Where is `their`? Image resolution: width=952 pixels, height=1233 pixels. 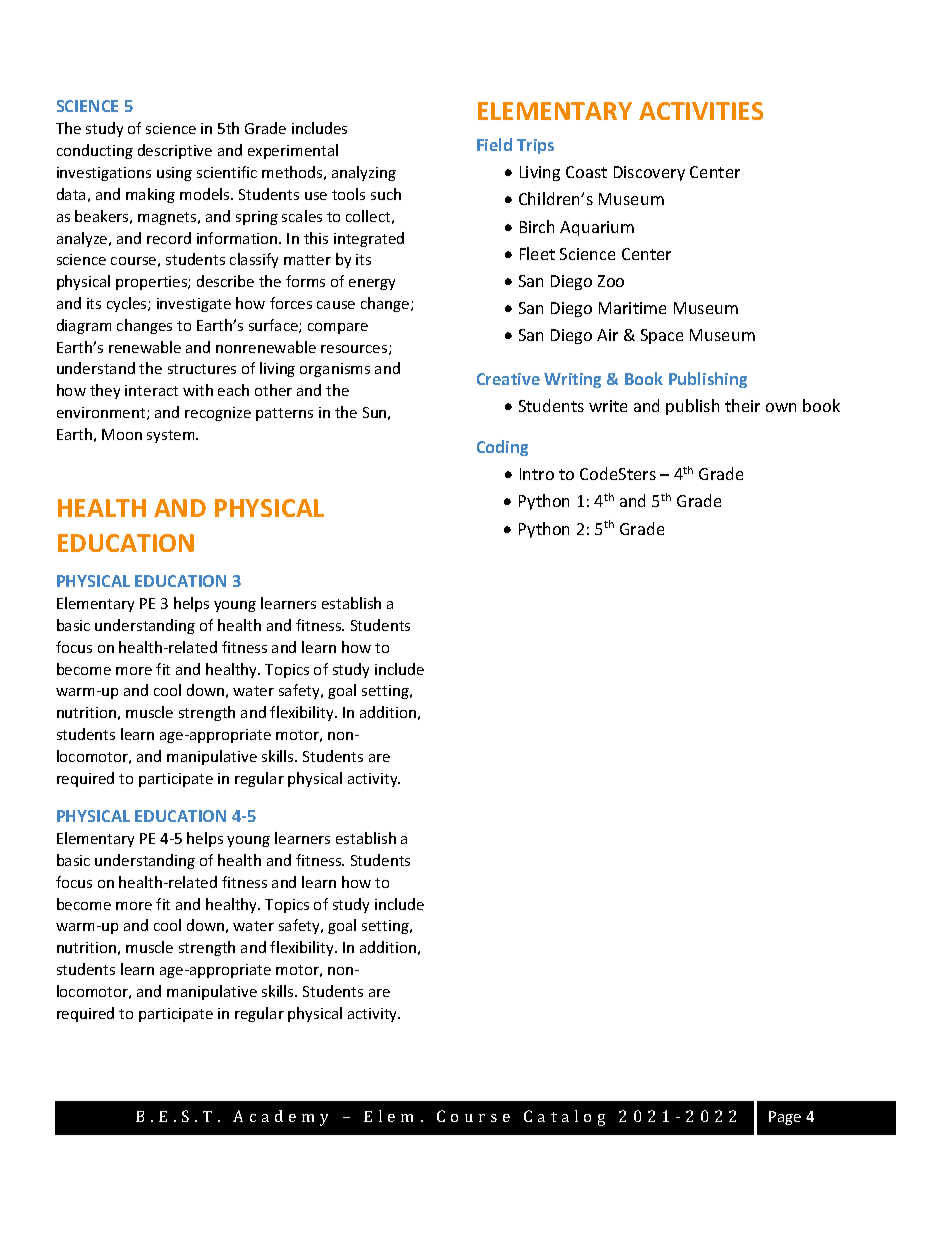
their is located at coordinates (742, 405).
